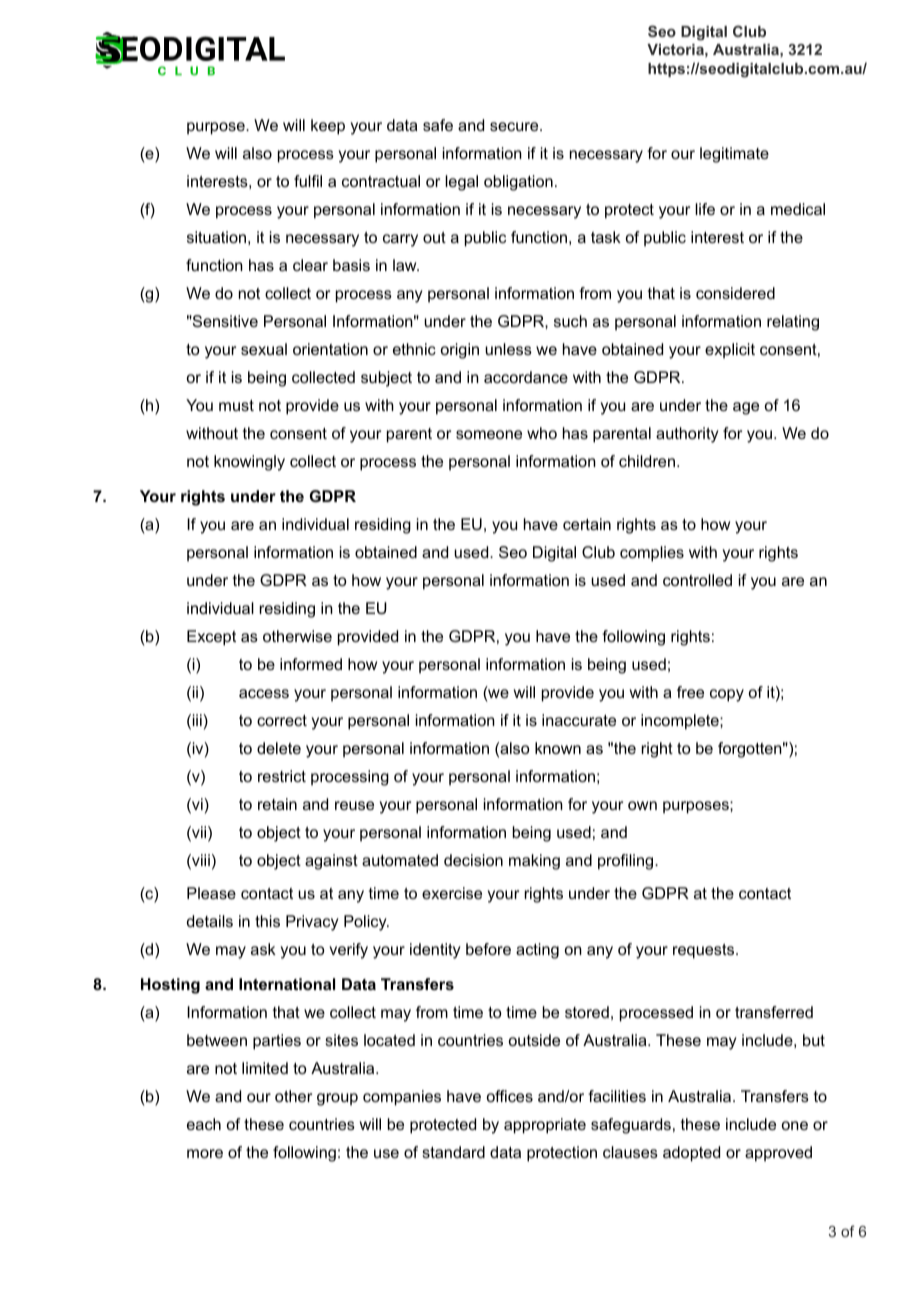 The height and width of the page is (1308, 924). Describe the element at coordinates (730, 351) in the page. I see `explicit` at that location.
